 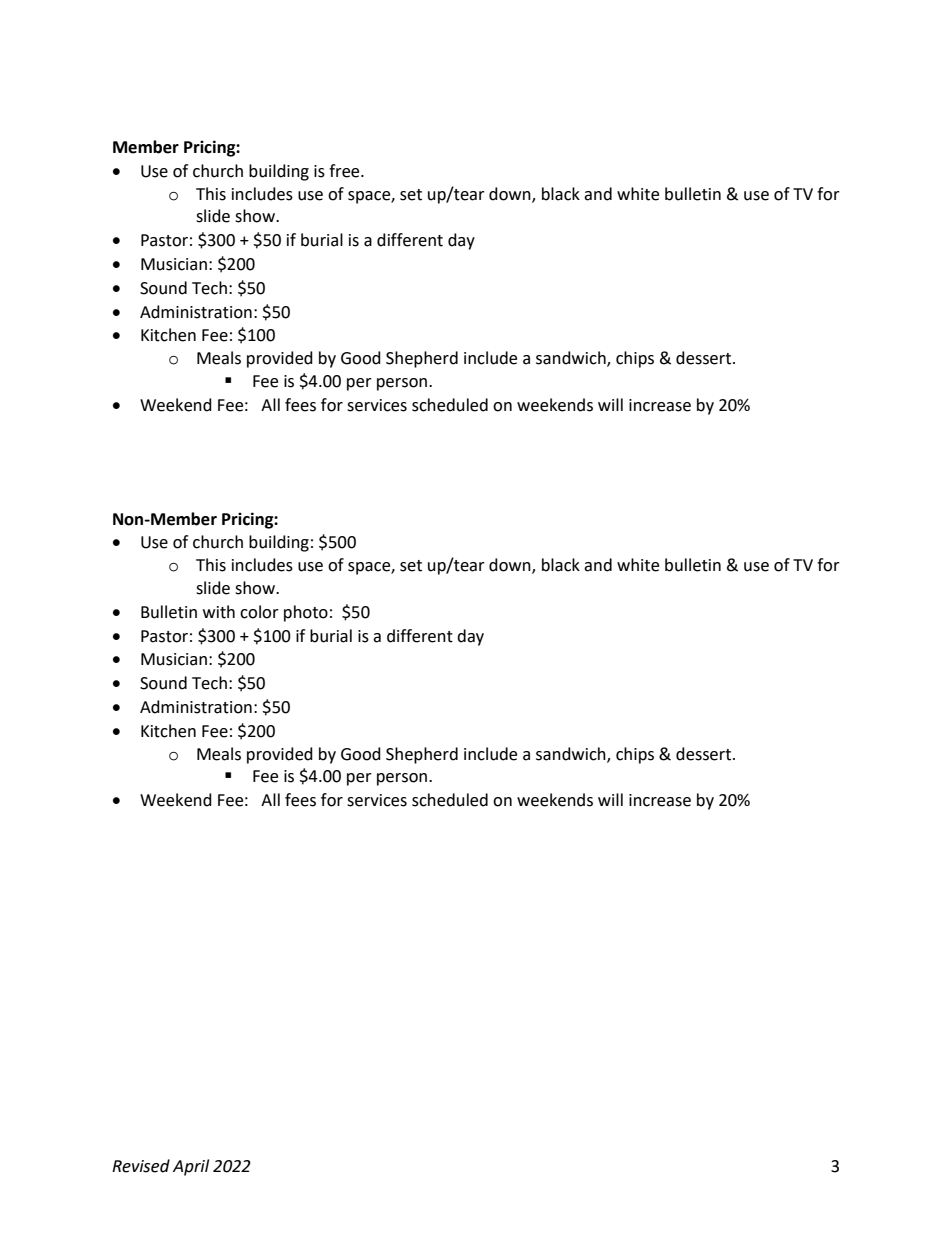 I want to click on April, so click(x=191, y=1167).
